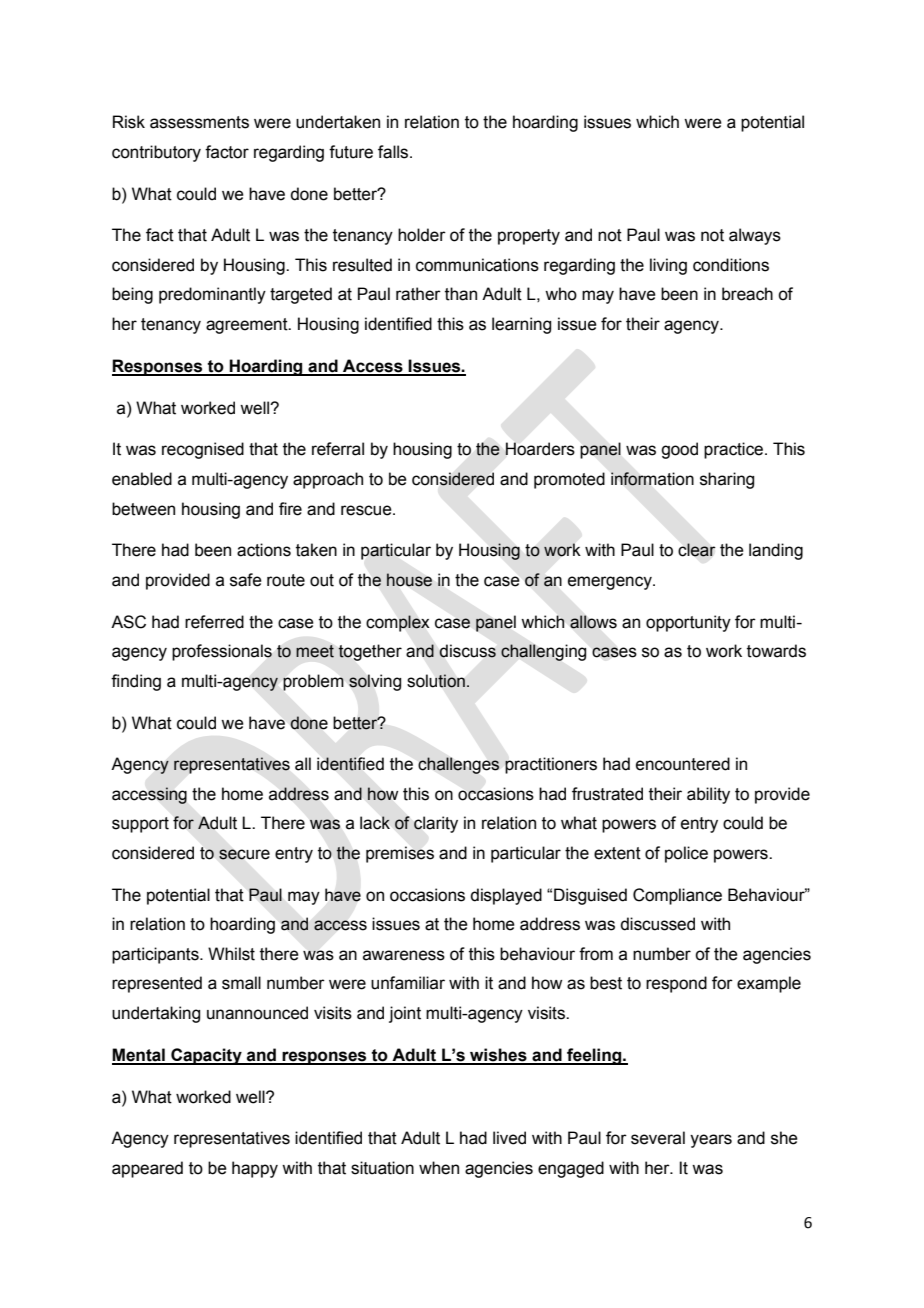  What do you see at coordinates (436, 681) in the screenshot?
I see `solution` at bounding box center [436, 681].
